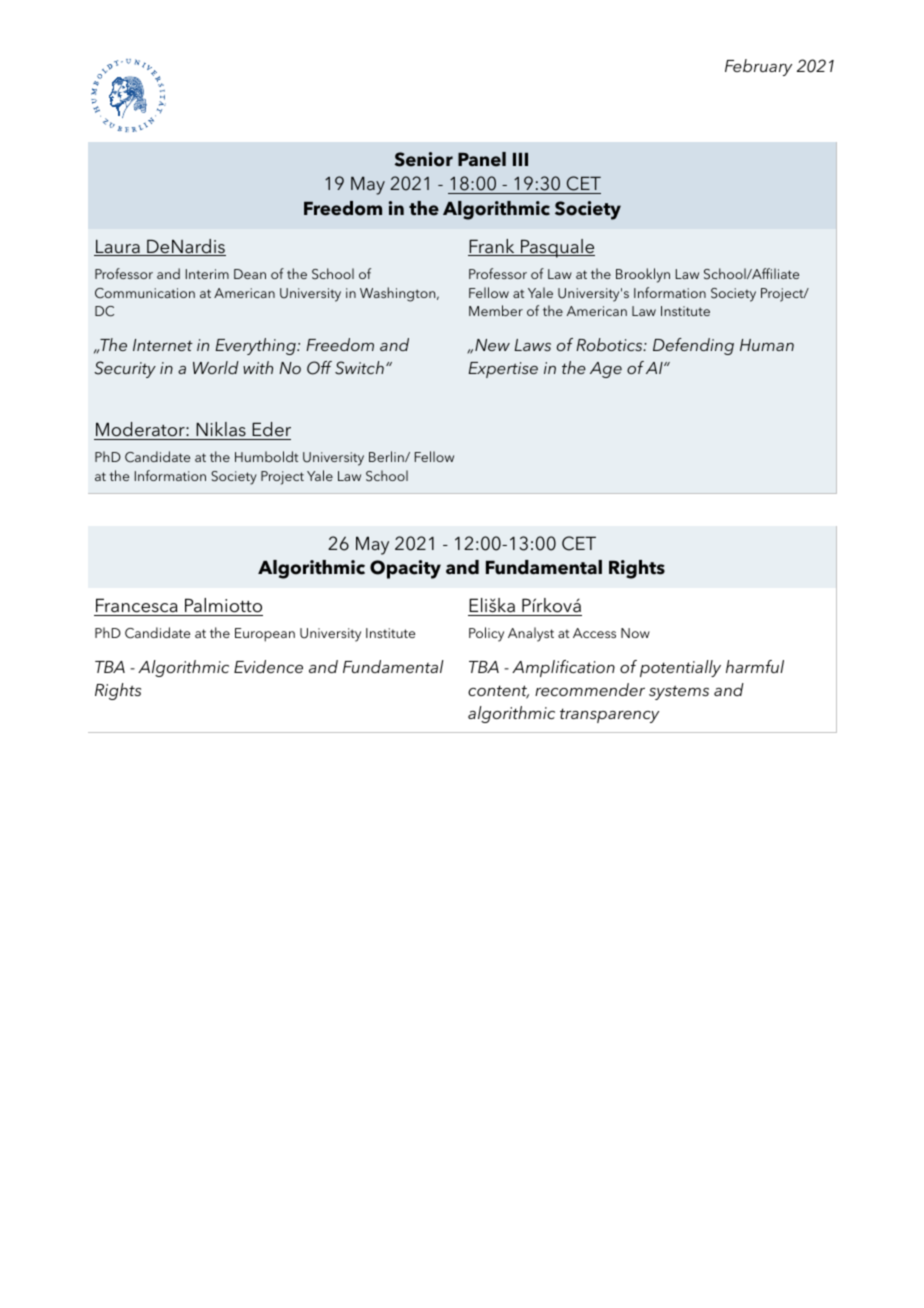  What do you see at coordinates (424, 159) in the screenshot?
I see `Senior` at bounding box center [424, 159].
